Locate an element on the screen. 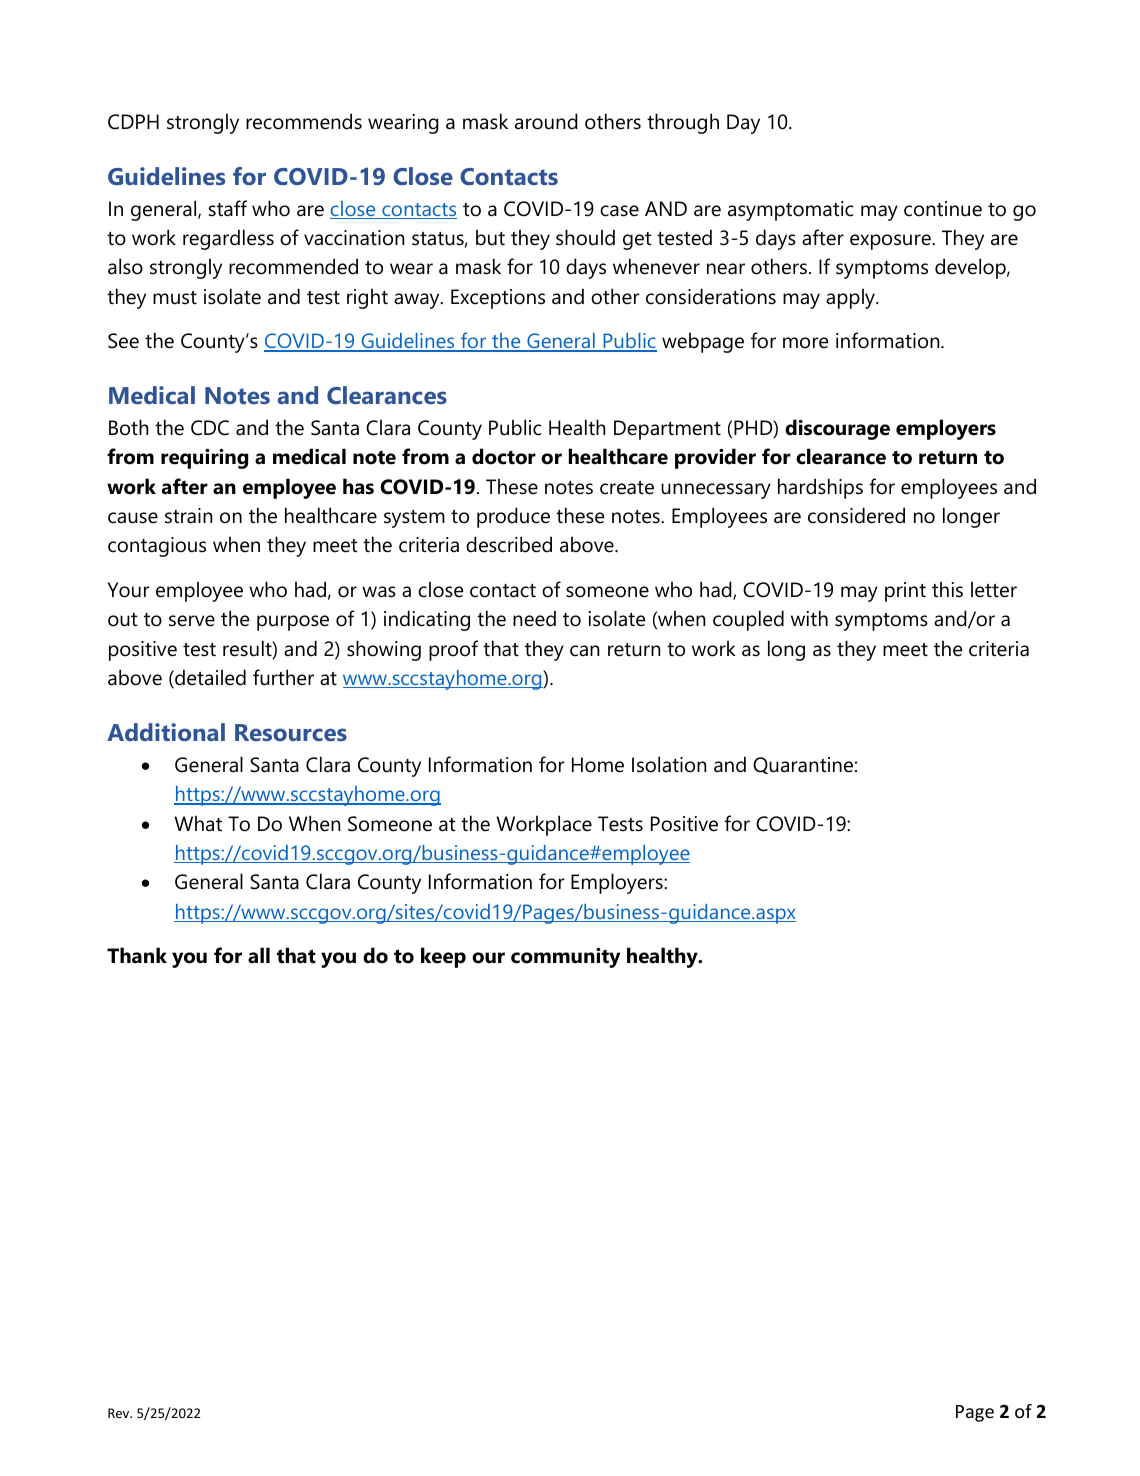  CDC is located at coordinates (210, 428).
